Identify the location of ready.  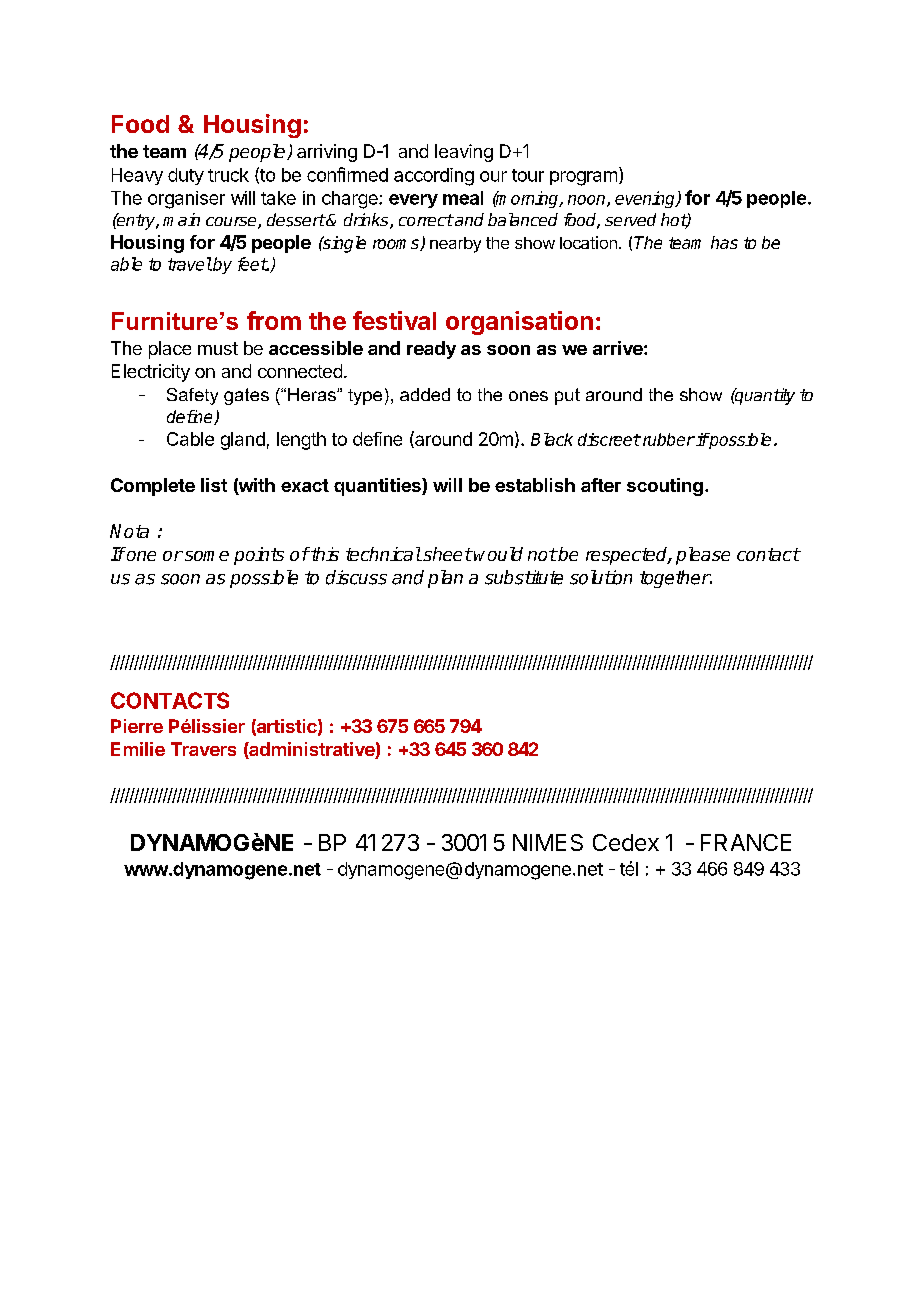
(431, 350).
